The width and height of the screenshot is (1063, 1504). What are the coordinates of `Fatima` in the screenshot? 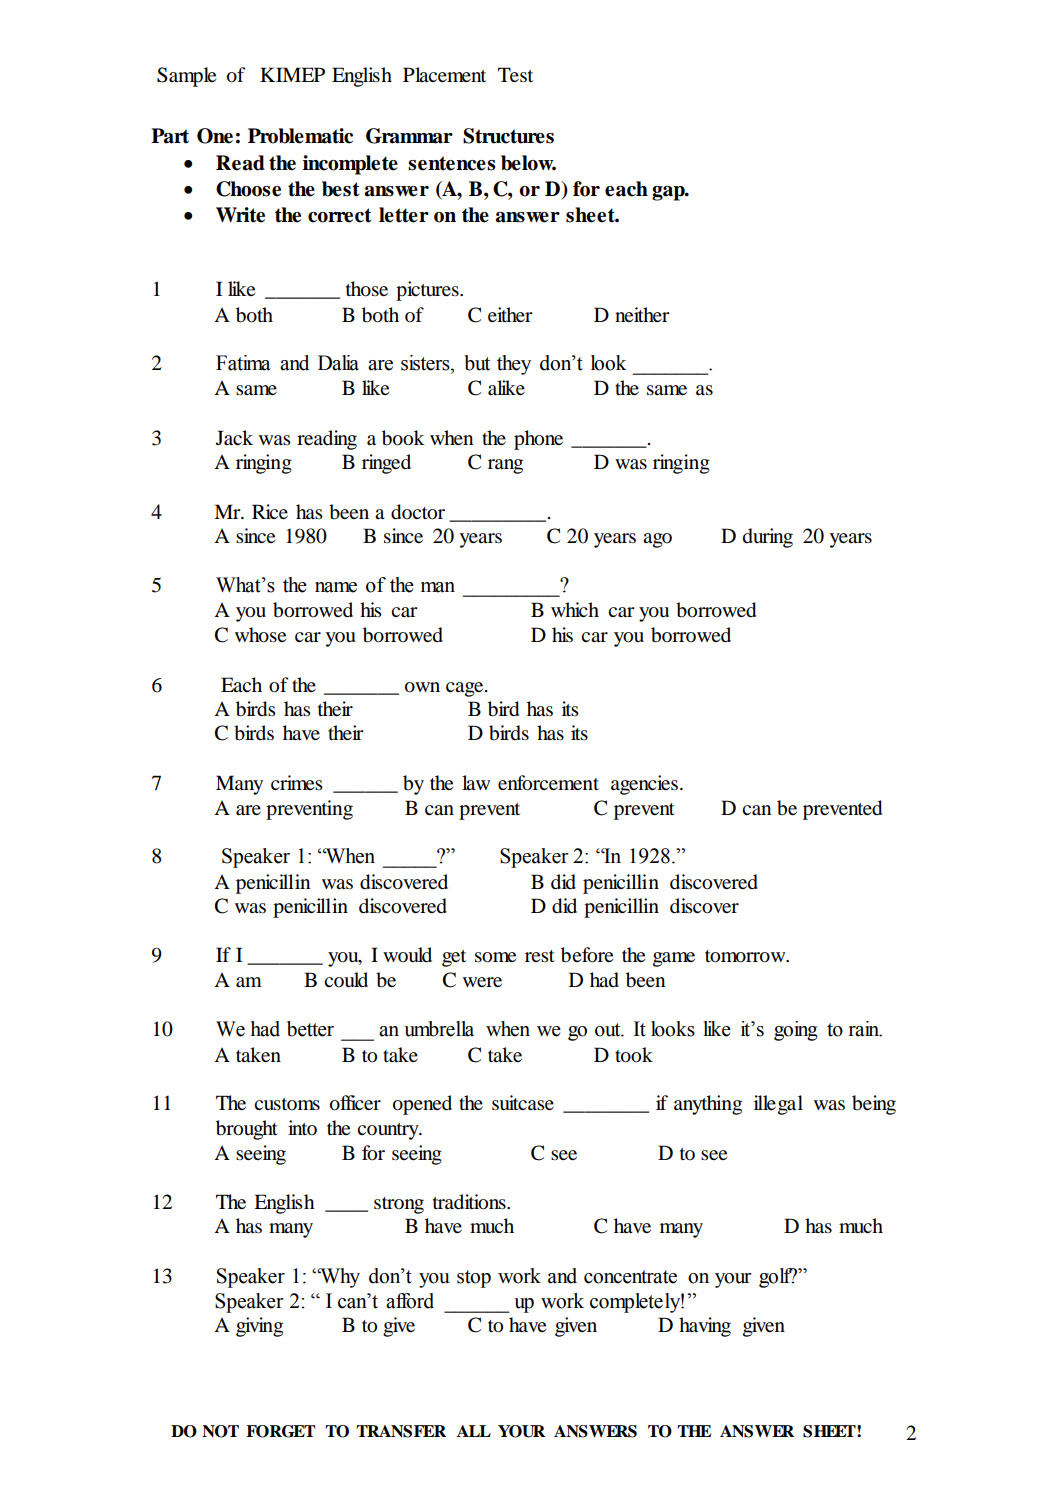 It's located at (243, 363).
